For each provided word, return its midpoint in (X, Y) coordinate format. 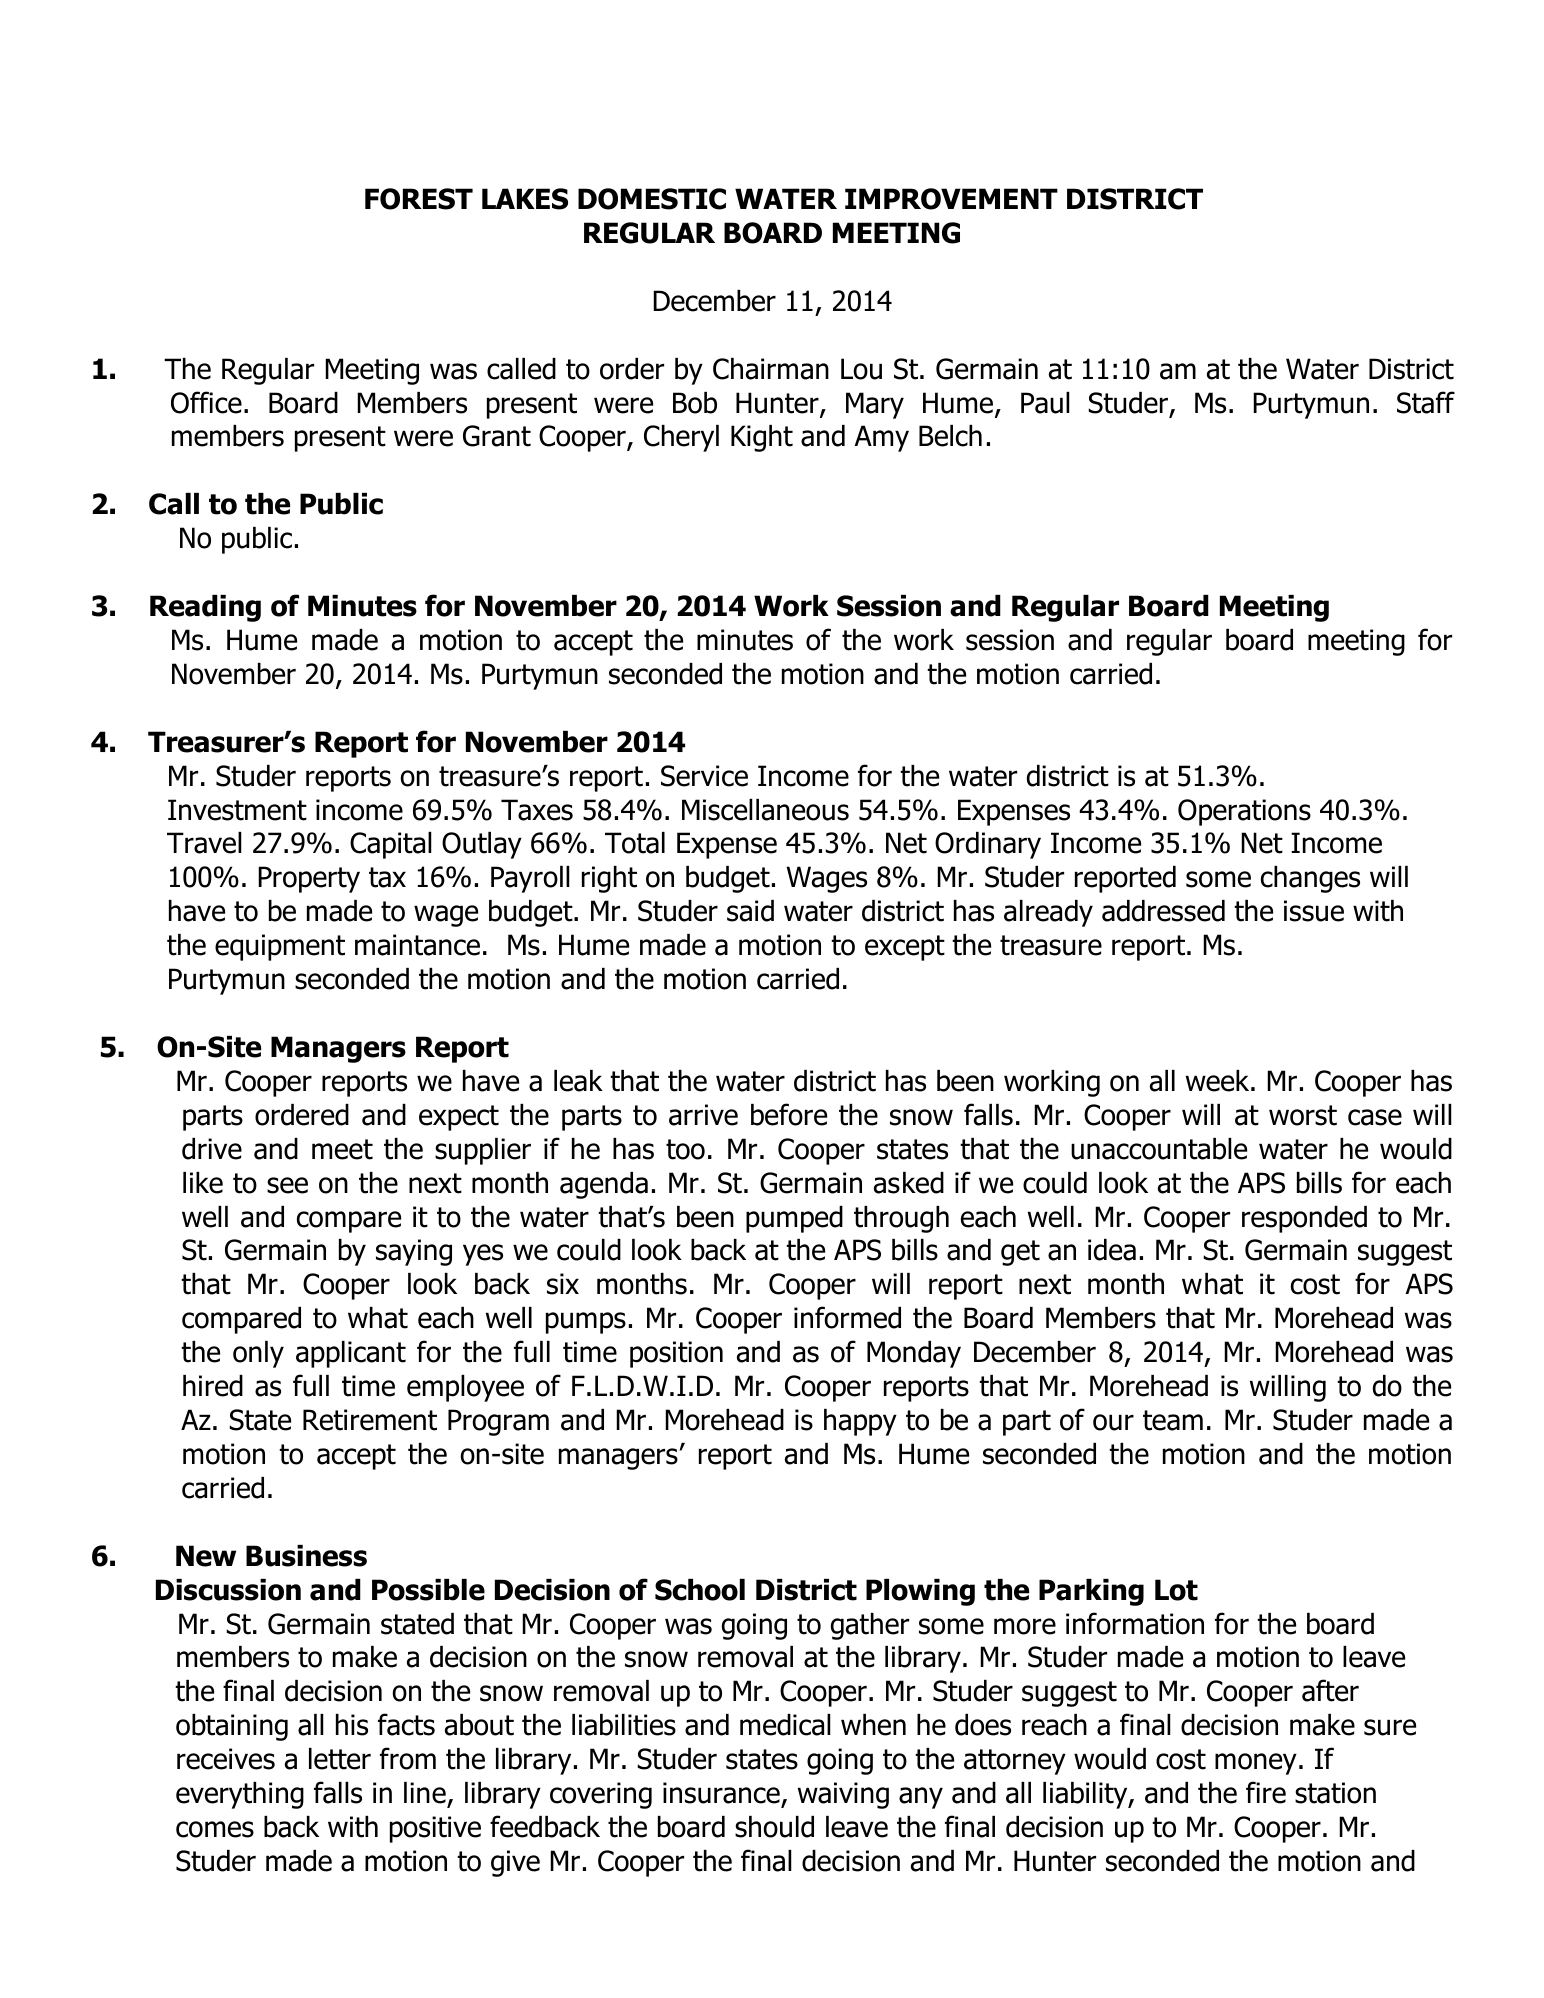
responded (1304, 1219)
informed (847, 1317)
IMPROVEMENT (951, 199)
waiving (843, 1795)
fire (1266, 1792)
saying (414, 1252)
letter (340, 1759)
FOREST (419, 199)
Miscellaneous (765, 810)
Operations (1244, 812)
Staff (1426, 402)
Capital (391, 845)
